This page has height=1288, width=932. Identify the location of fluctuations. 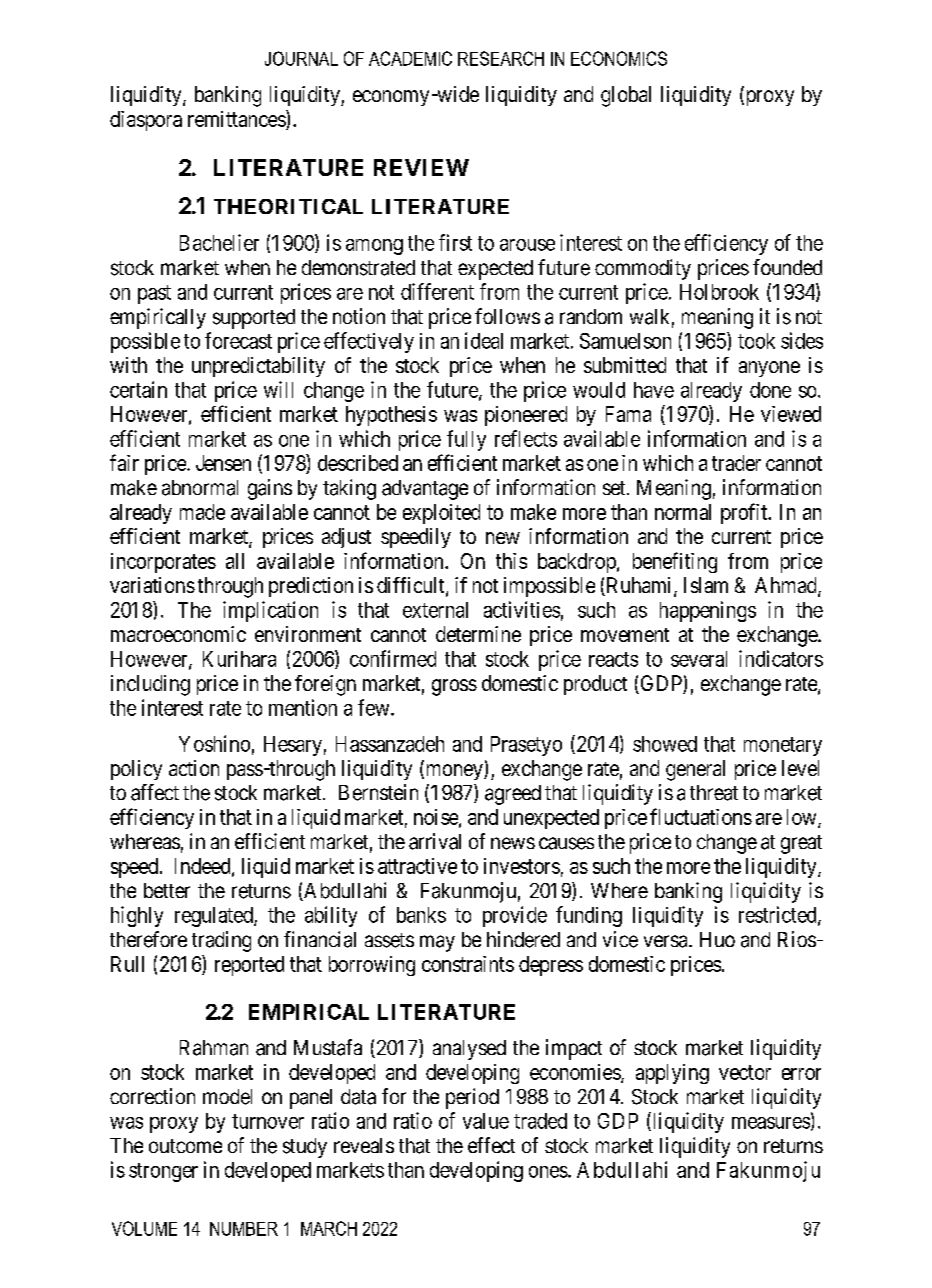
(701, 816).
